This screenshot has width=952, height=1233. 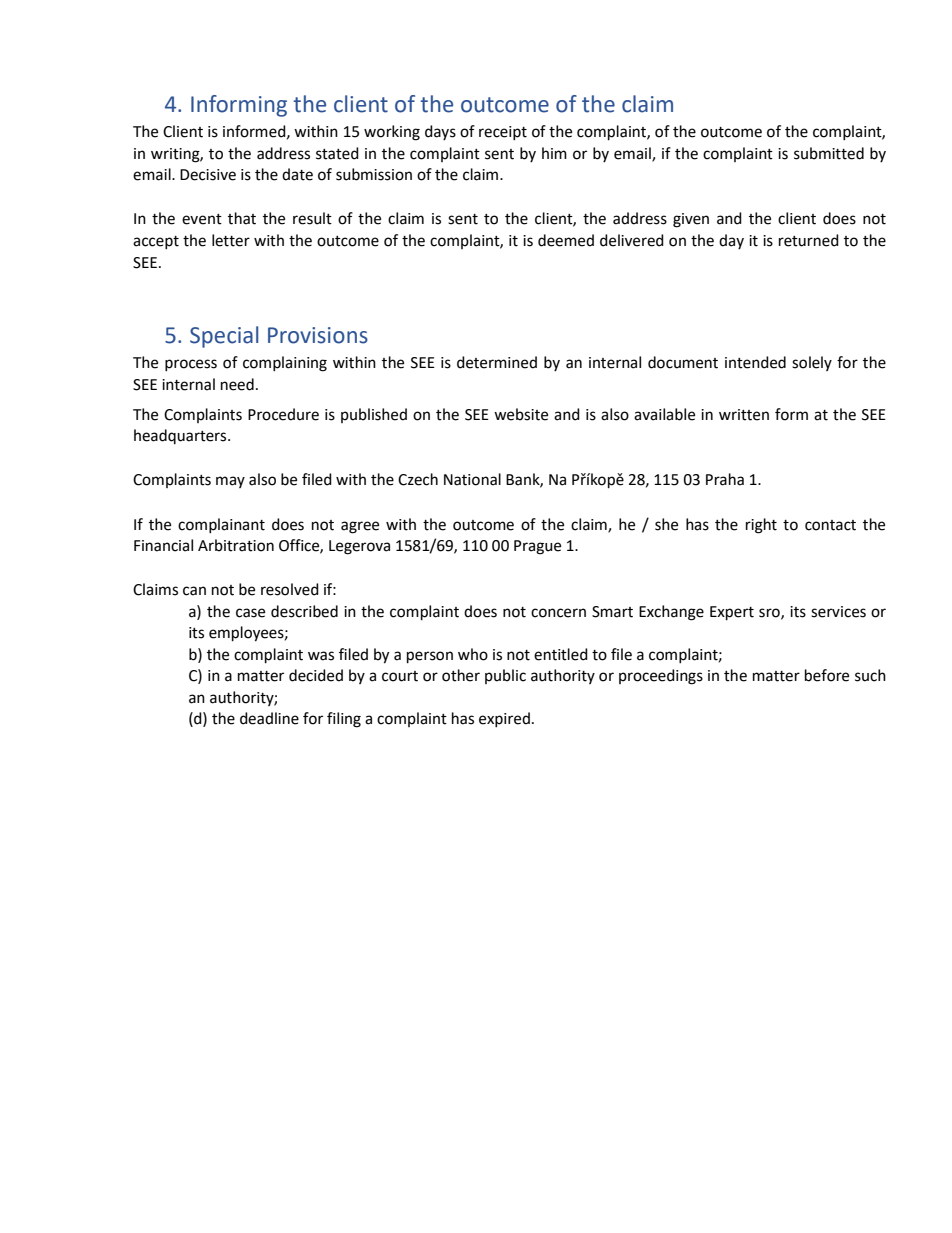 What do you see at coordinates (269, 718) in the screenshot?
I see `deadline` at bounding box center [269, 718].
